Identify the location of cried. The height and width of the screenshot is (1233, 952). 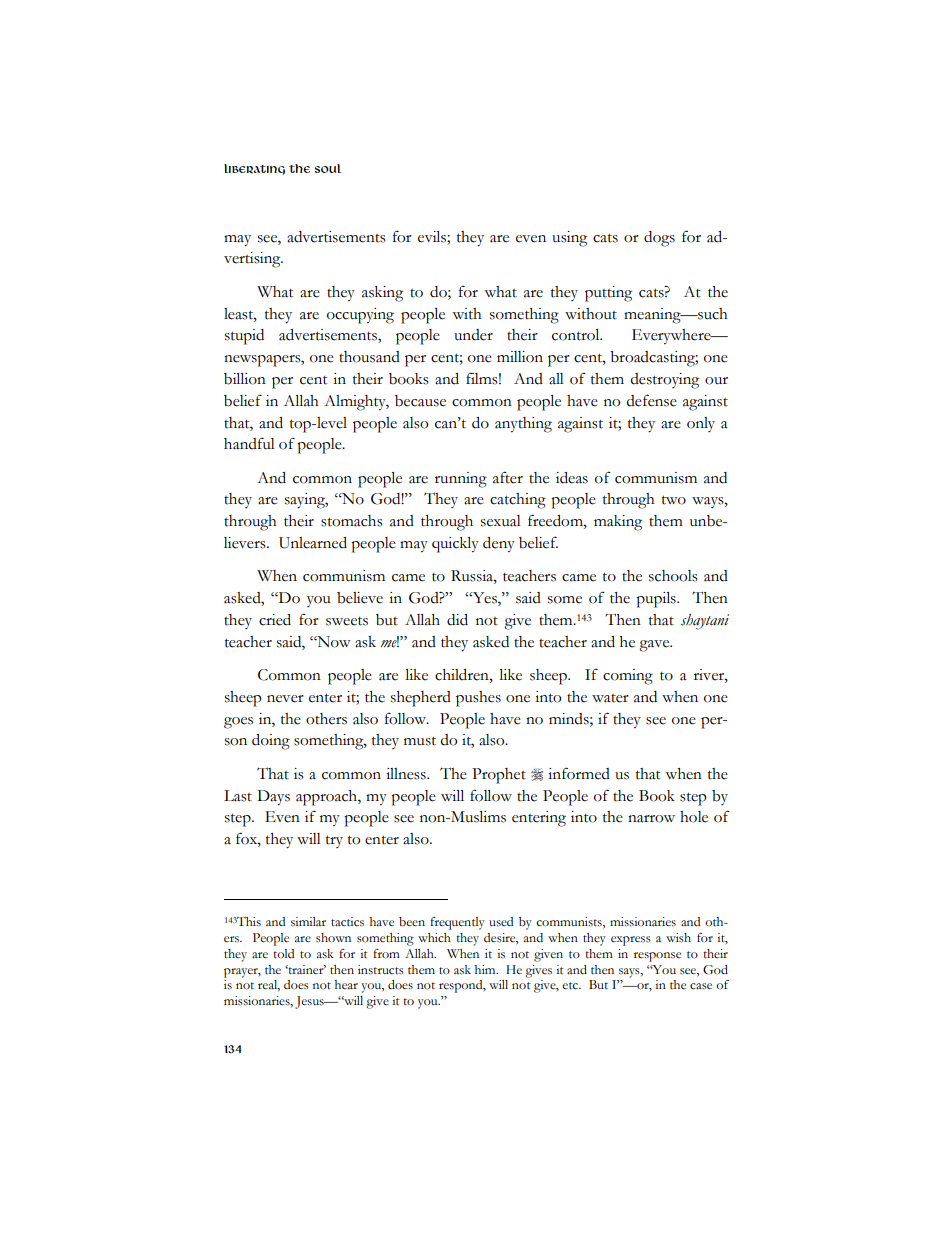
(275, 620).
